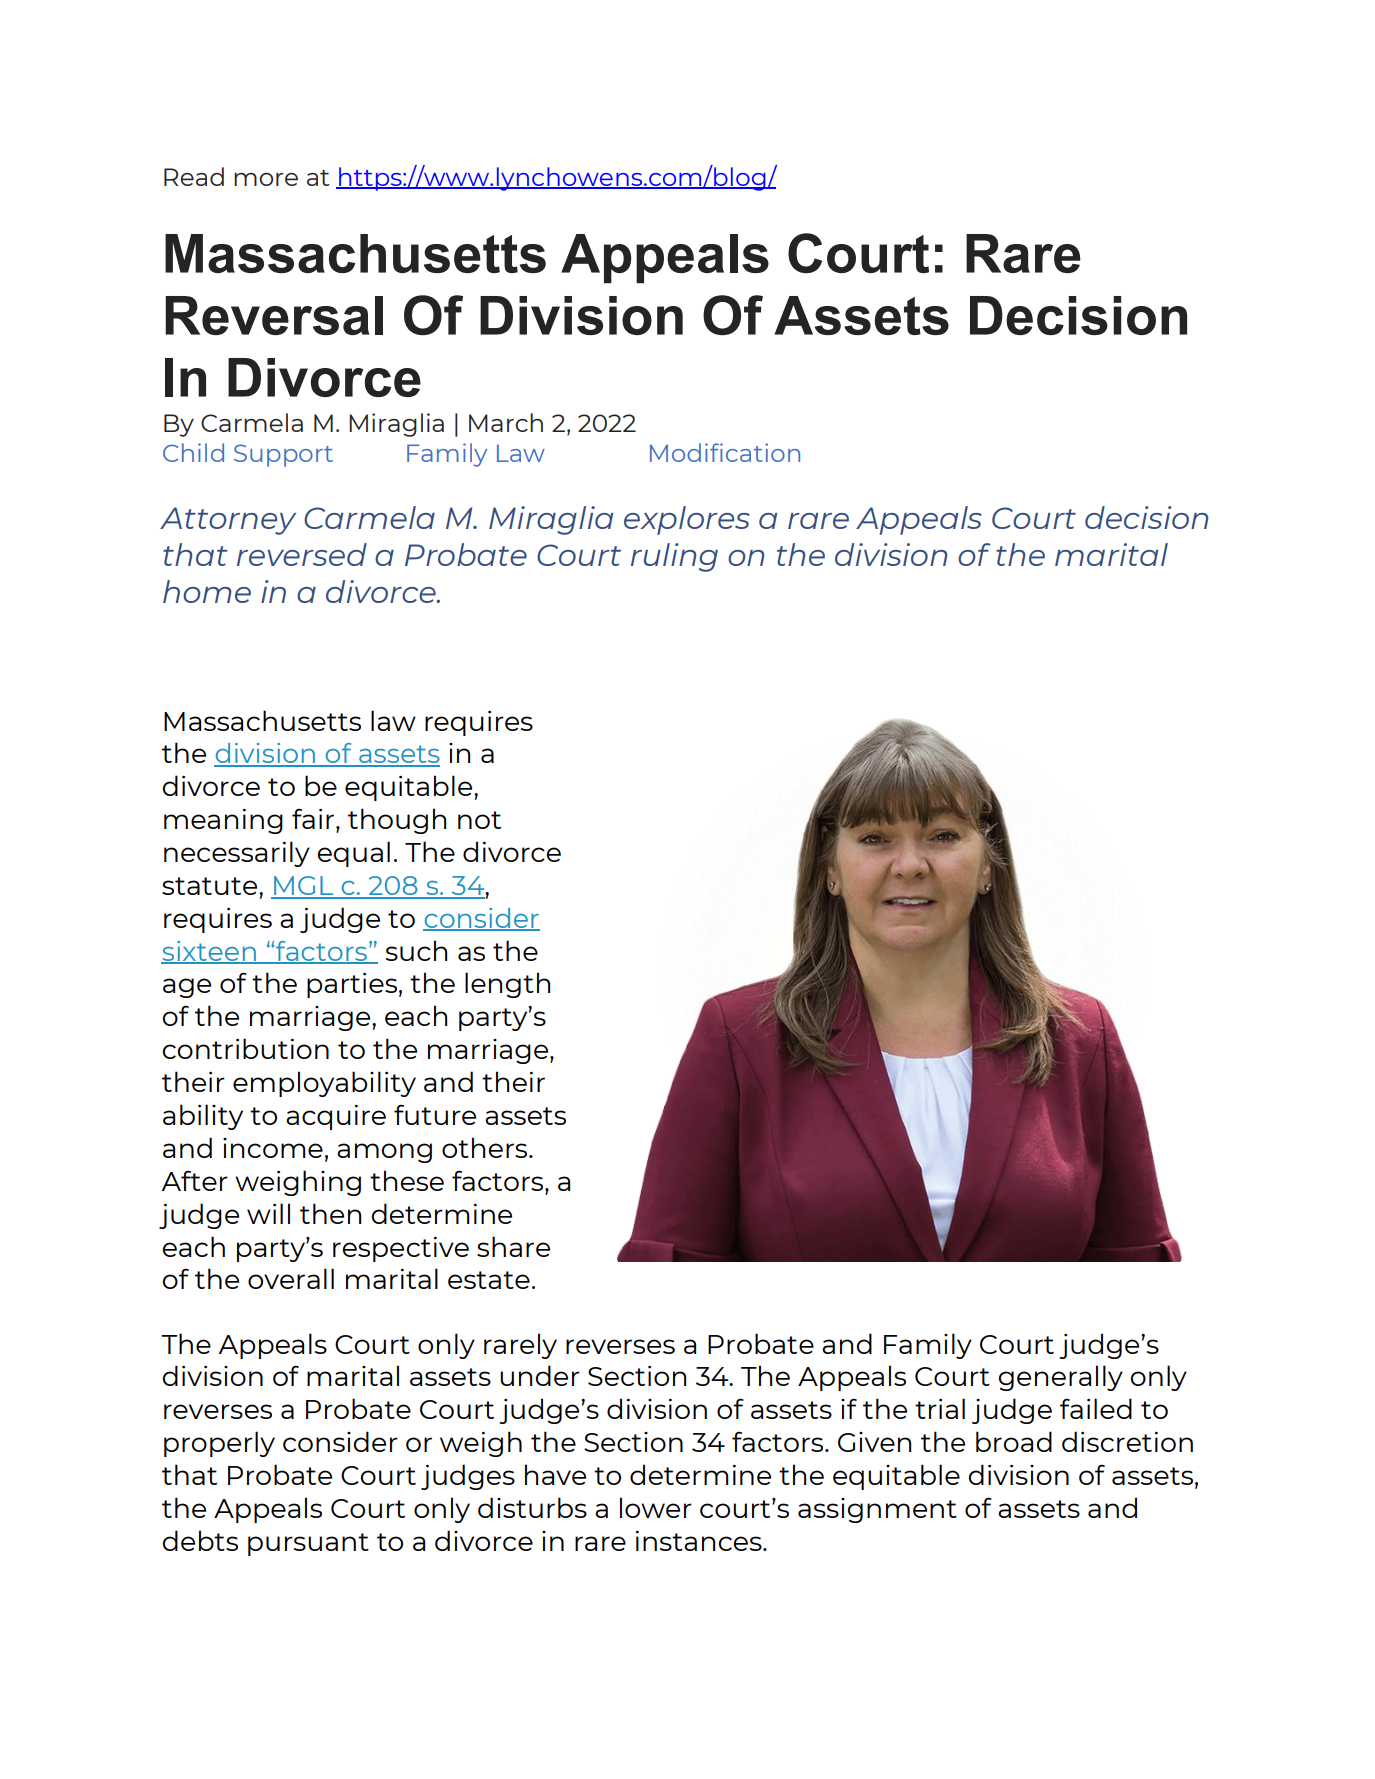 The height and width of the image is (1779, 1375). Describe the element at coordinates (725, 452) in the image. I see `Modification` at that location.
